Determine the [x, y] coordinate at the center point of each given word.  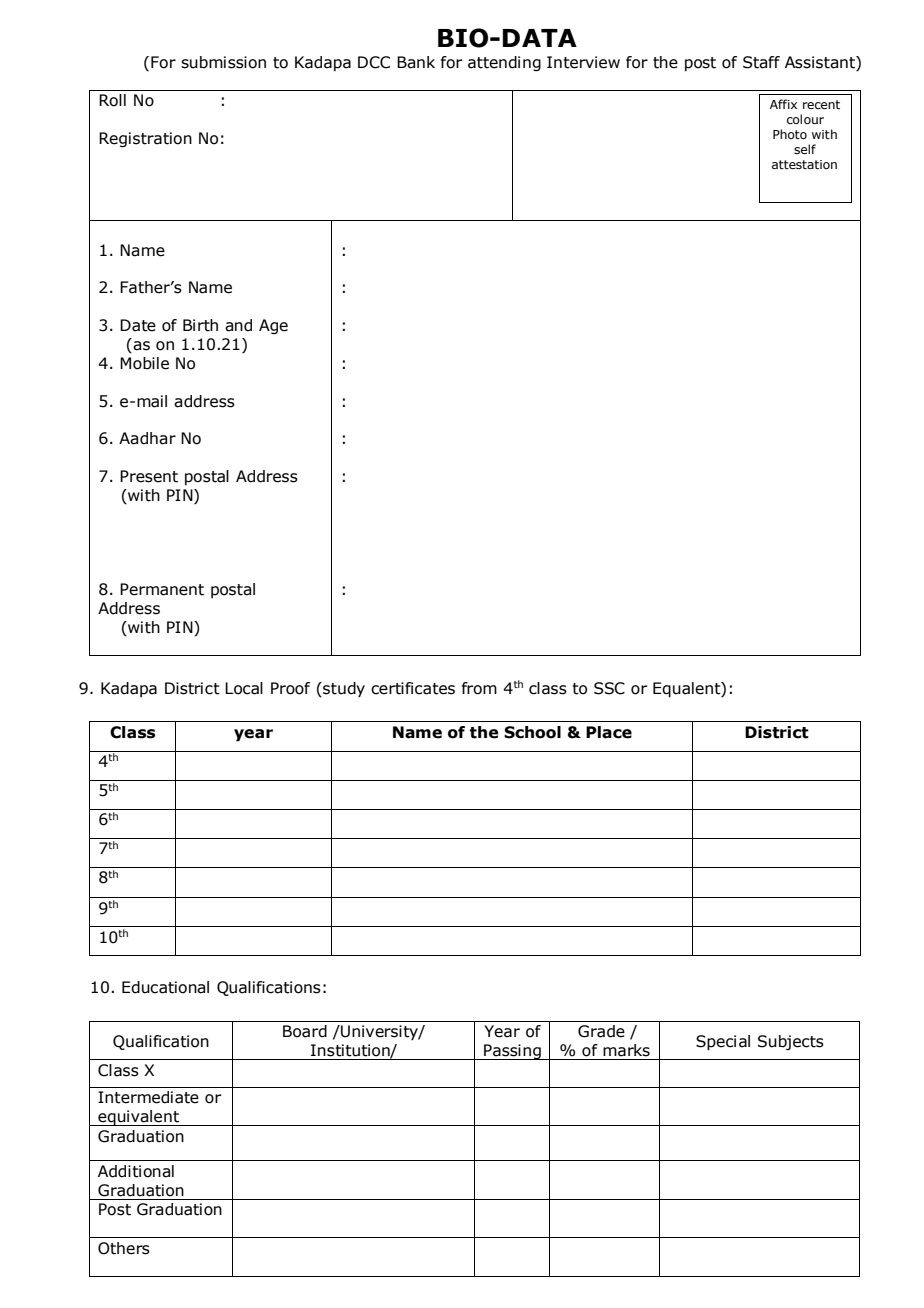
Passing [512, 1052]
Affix [783, 104]
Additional [136, 1171]
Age [273, 326]
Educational [165, 987]
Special [723, 1043]
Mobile [144, 363]
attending [504, 63]
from [479, 688]
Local [244, 688]
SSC [609, 688]
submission [223, 62]
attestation [804, 164]
